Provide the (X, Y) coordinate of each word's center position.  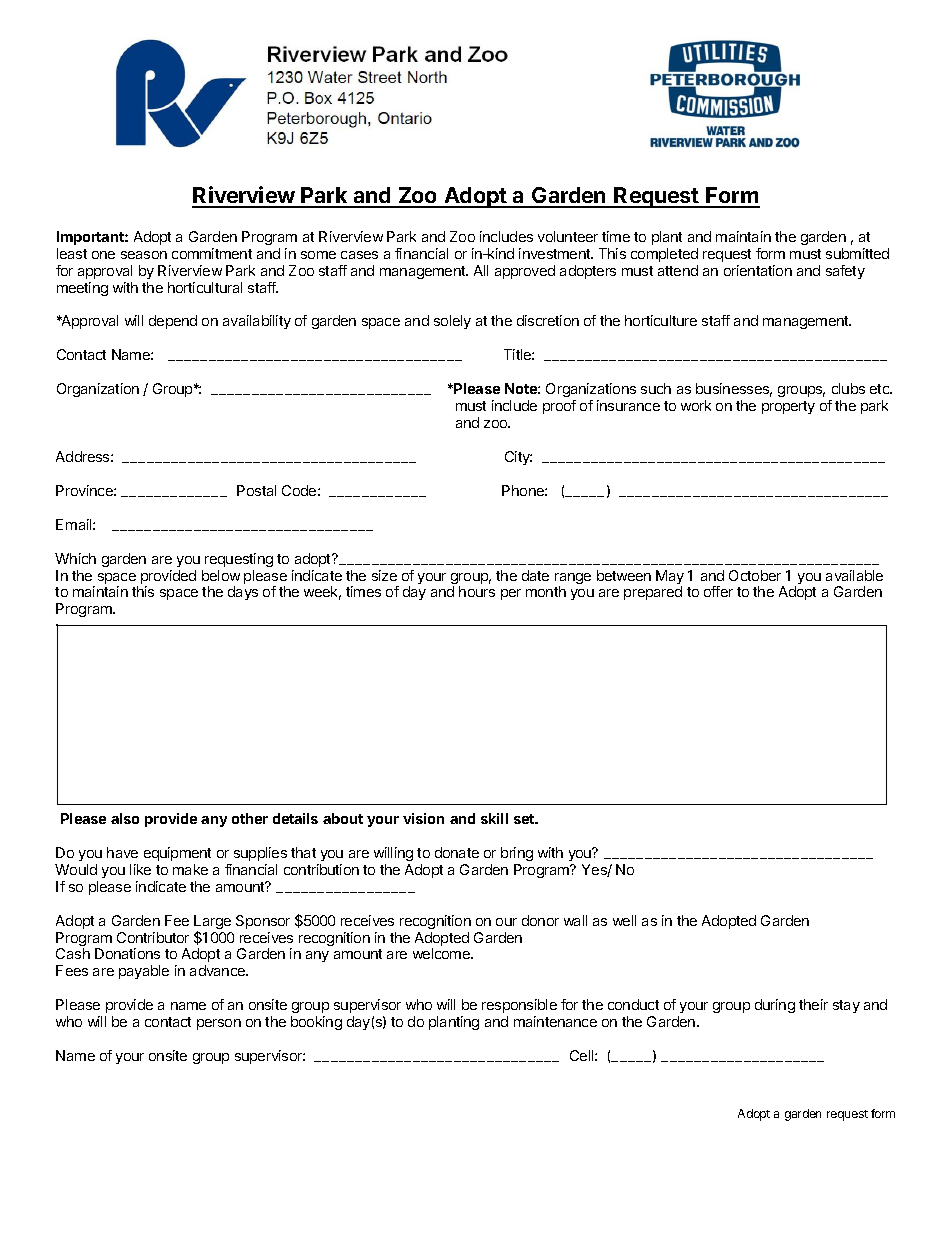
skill (494, 818)
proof (559, 407)
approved (525, 272)
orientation (758, 270)
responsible (519, 1006)
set (525, 819)
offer (718, 591)
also (125, 818)
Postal (256, 490)
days (243, 593)
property (788, 407)
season (144, 255)
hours (477, 591)
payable (144, 972)
